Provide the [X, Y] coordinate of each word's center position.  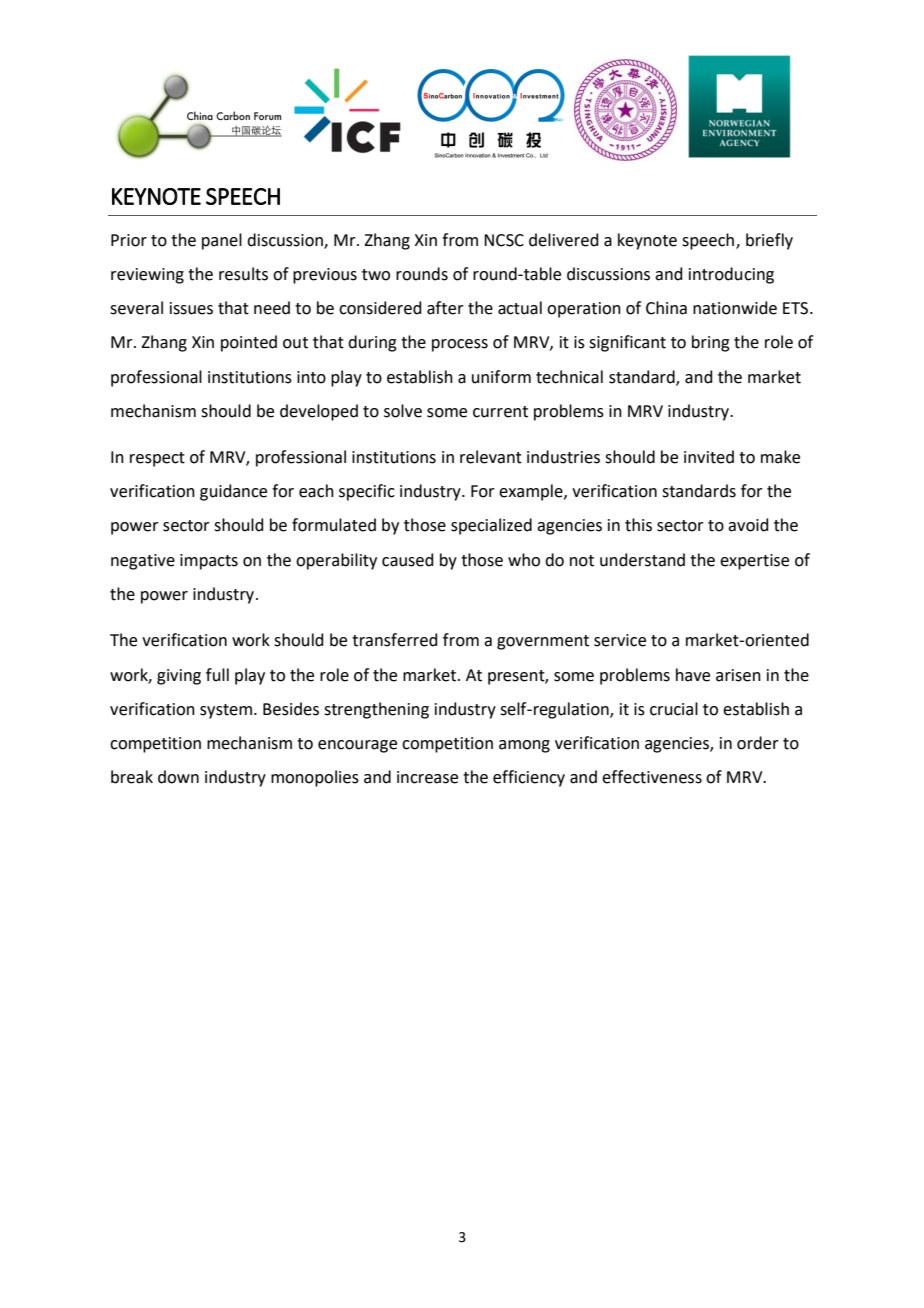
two [376, 275]
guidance [233, 492]
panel [222, 241]
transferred [395, 640]
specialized [491, 526]
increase [427, 777]
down [178, 777]
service [620, 640]
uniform [501, 377]
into [311, 377]
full [217, 675]
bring [711, 343]
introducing [731, 275]
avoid [748, 525]
